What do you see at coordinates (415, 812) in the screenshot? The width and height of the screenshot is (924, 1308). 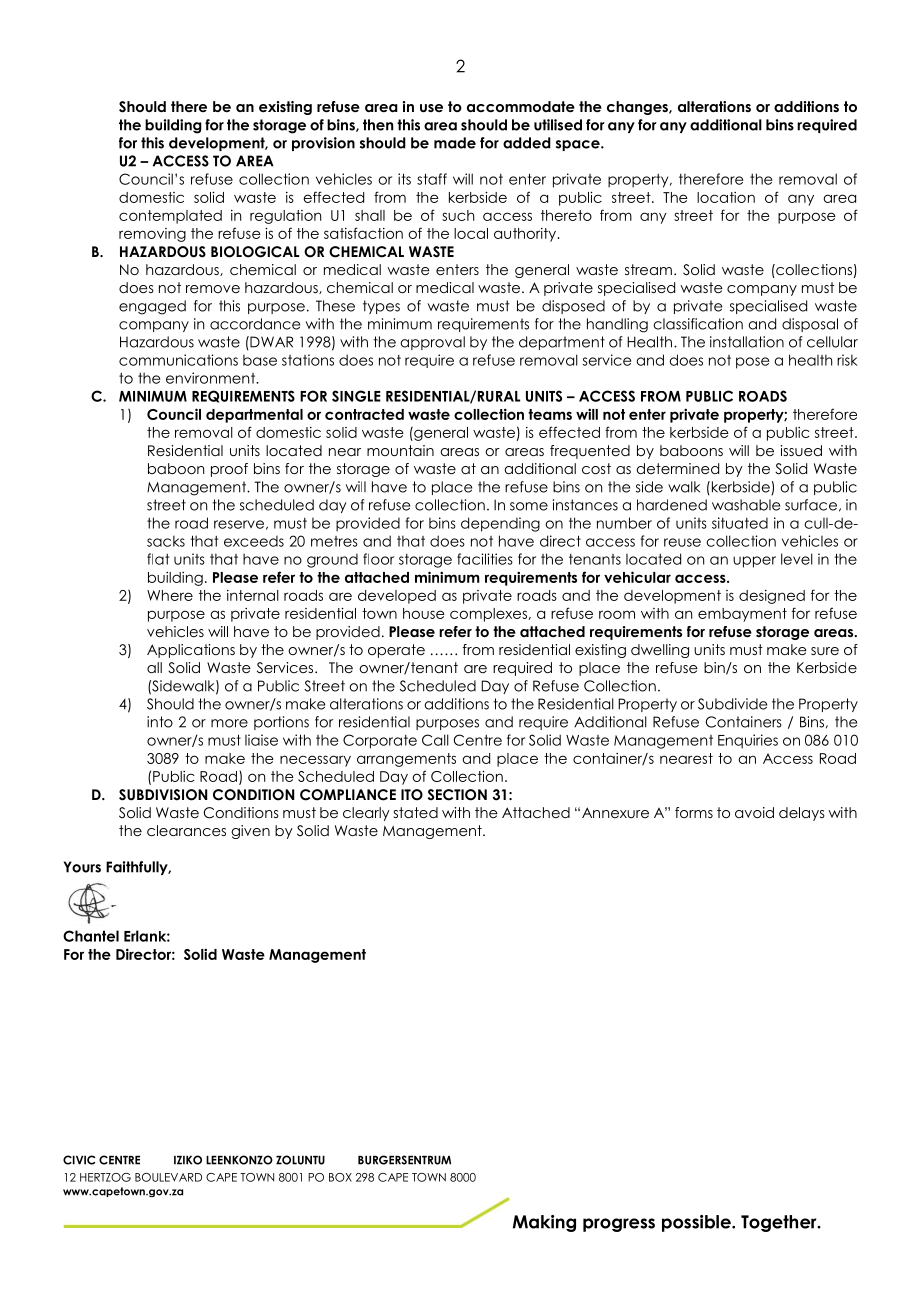 I see `stated` at bounding box center [415, 812].
